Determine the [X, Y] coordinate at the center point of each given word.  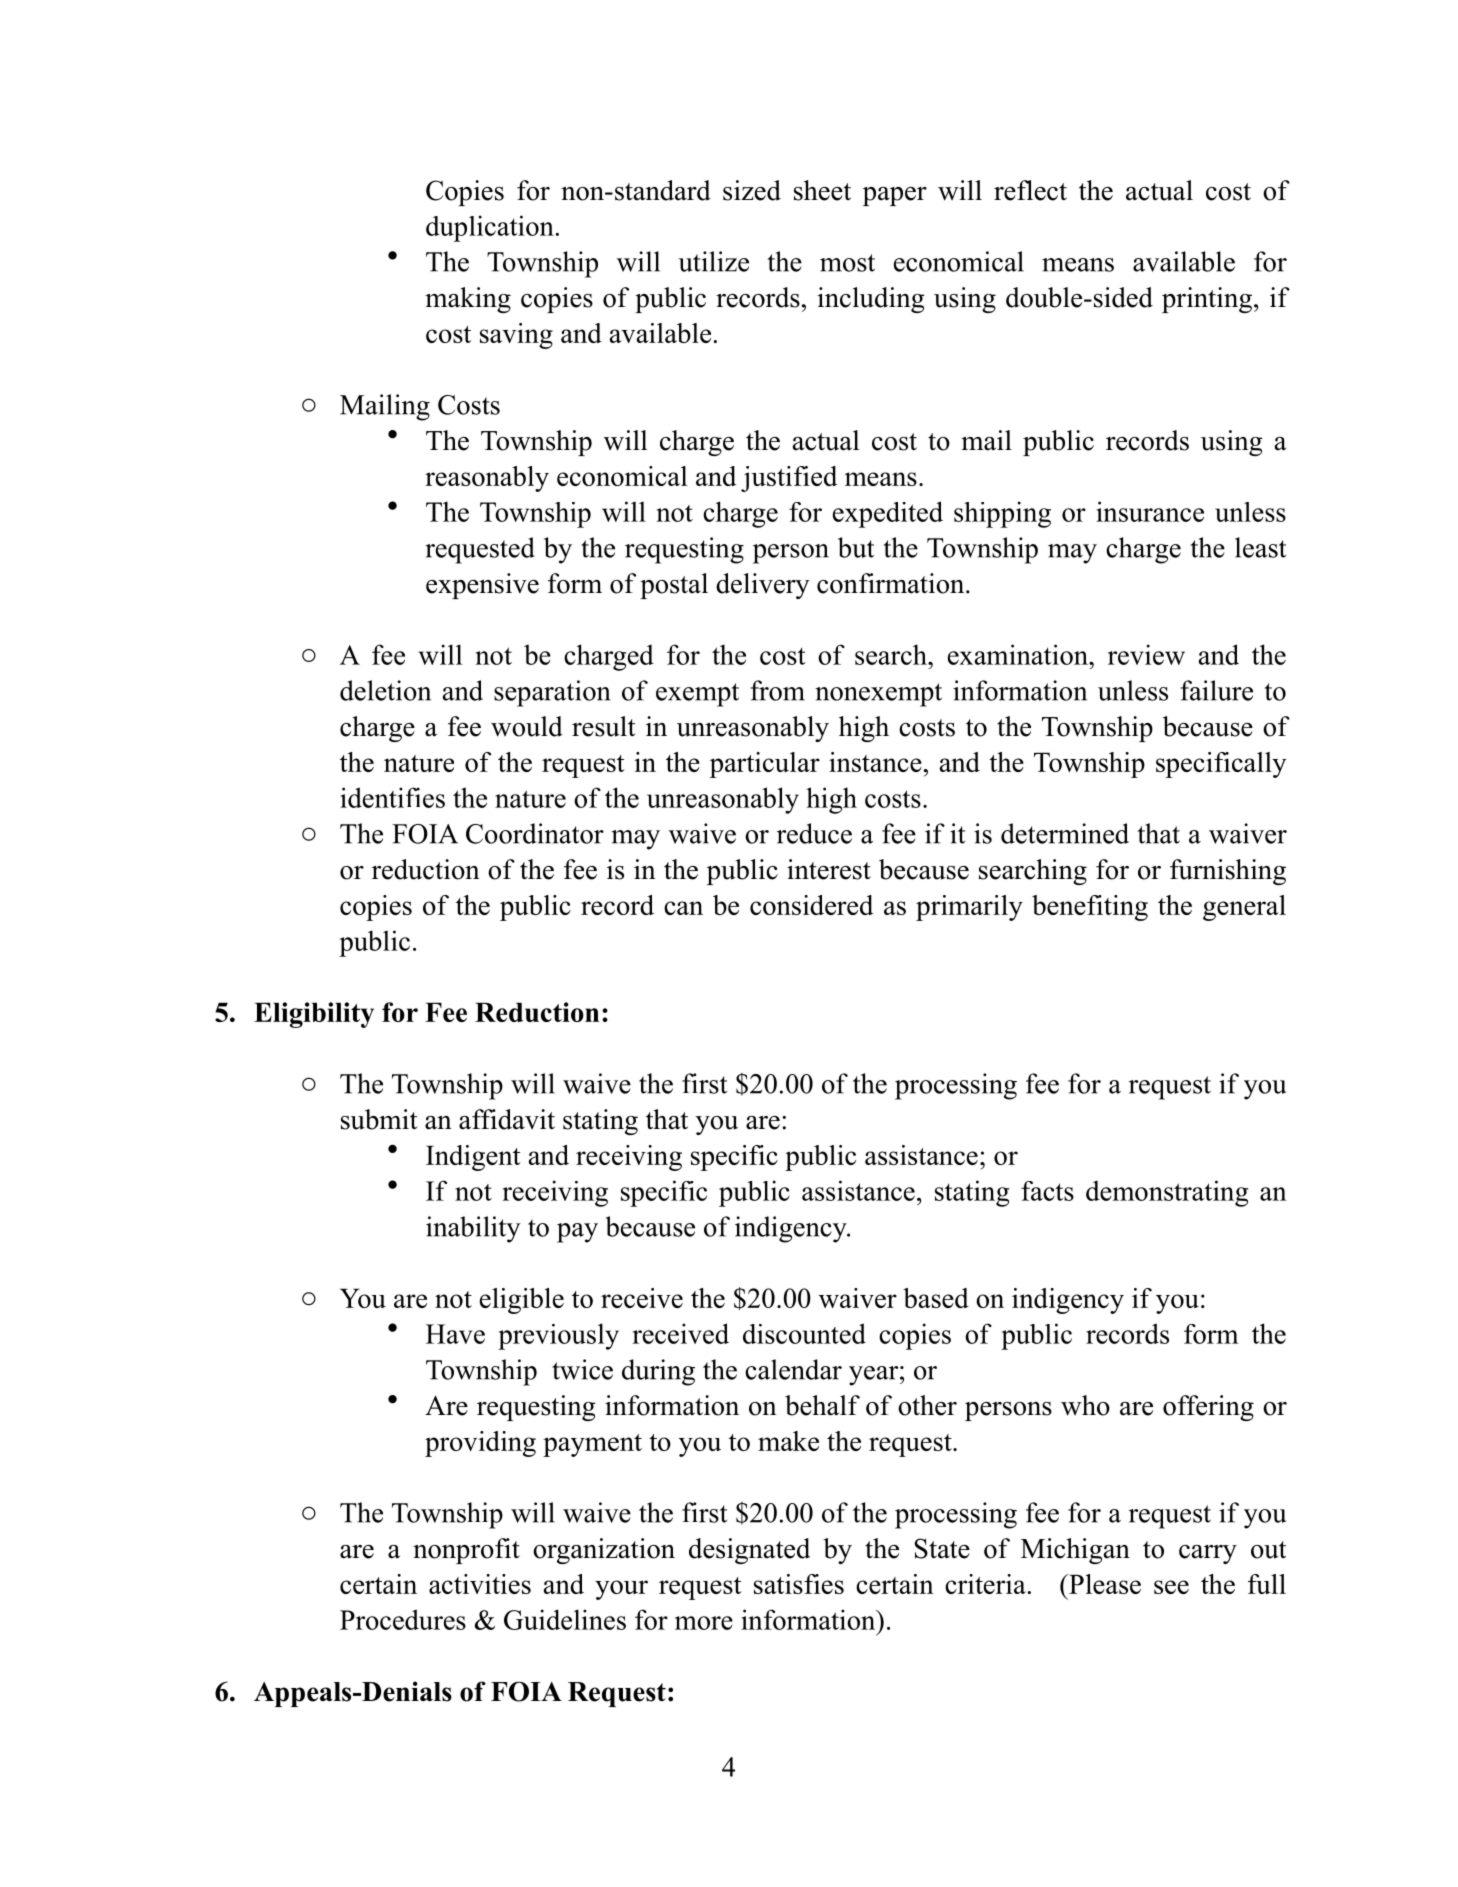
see [1171, 1587]
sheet [822, 190]
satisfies [799, 1584]
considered [811, 905]
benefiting [1090, 908]
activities [480, 1584]
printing [1208, 300]
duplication [490, 228]
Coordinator [535, 833]
